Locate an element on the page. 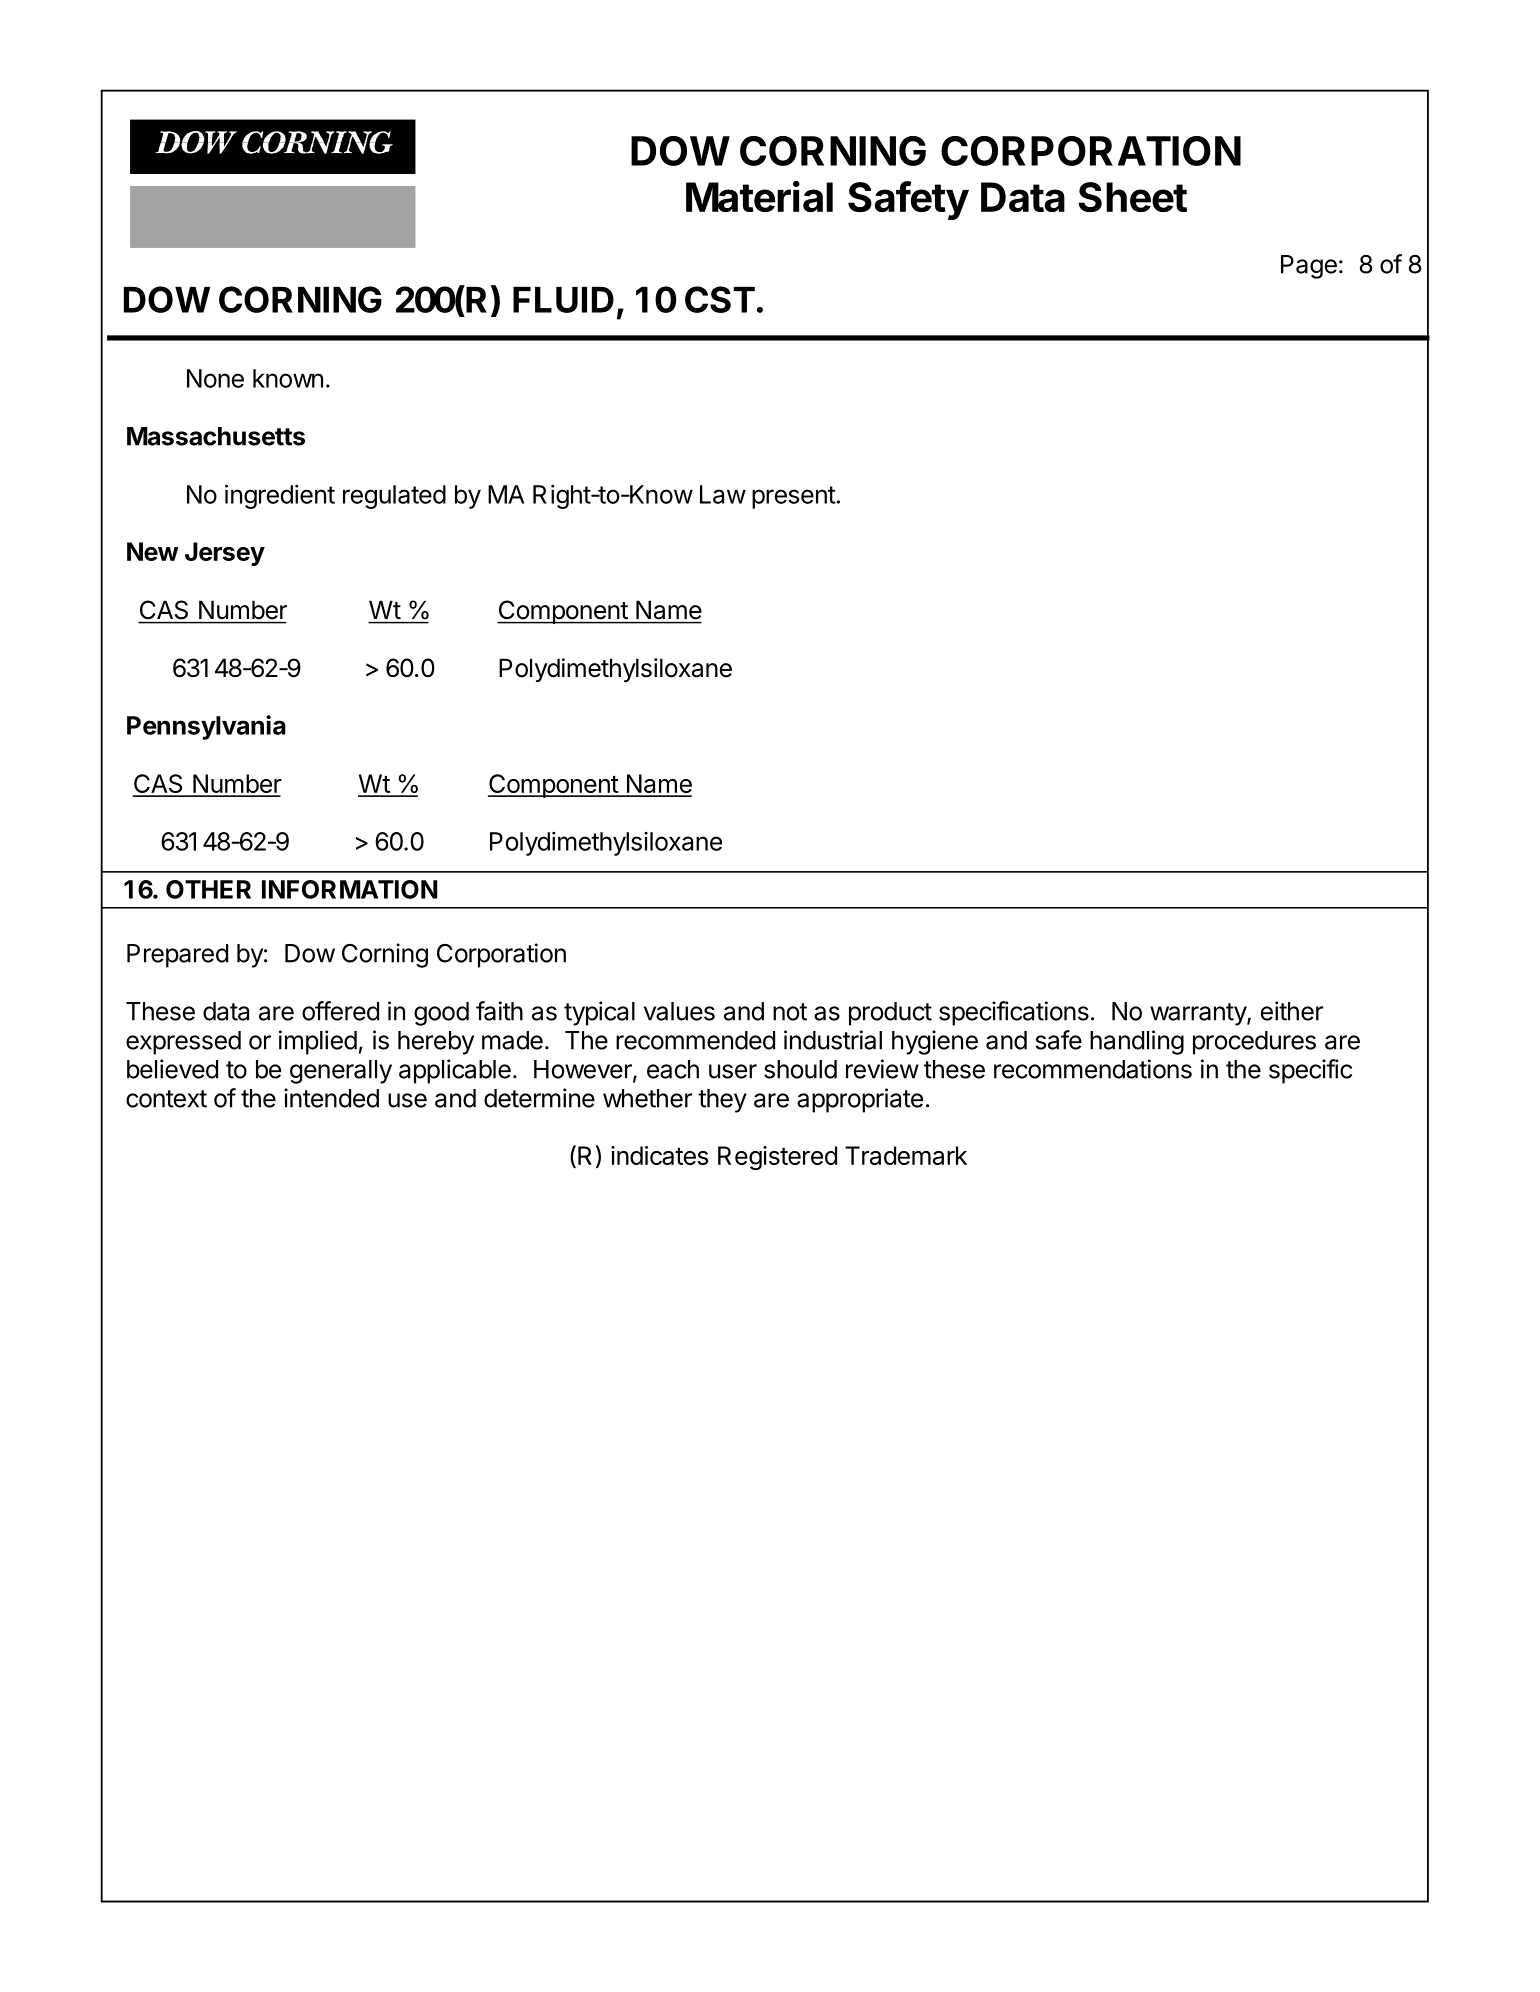 The height and width of the document is (1992, 1540). warranty is located at coordinates (1199, 1014).
